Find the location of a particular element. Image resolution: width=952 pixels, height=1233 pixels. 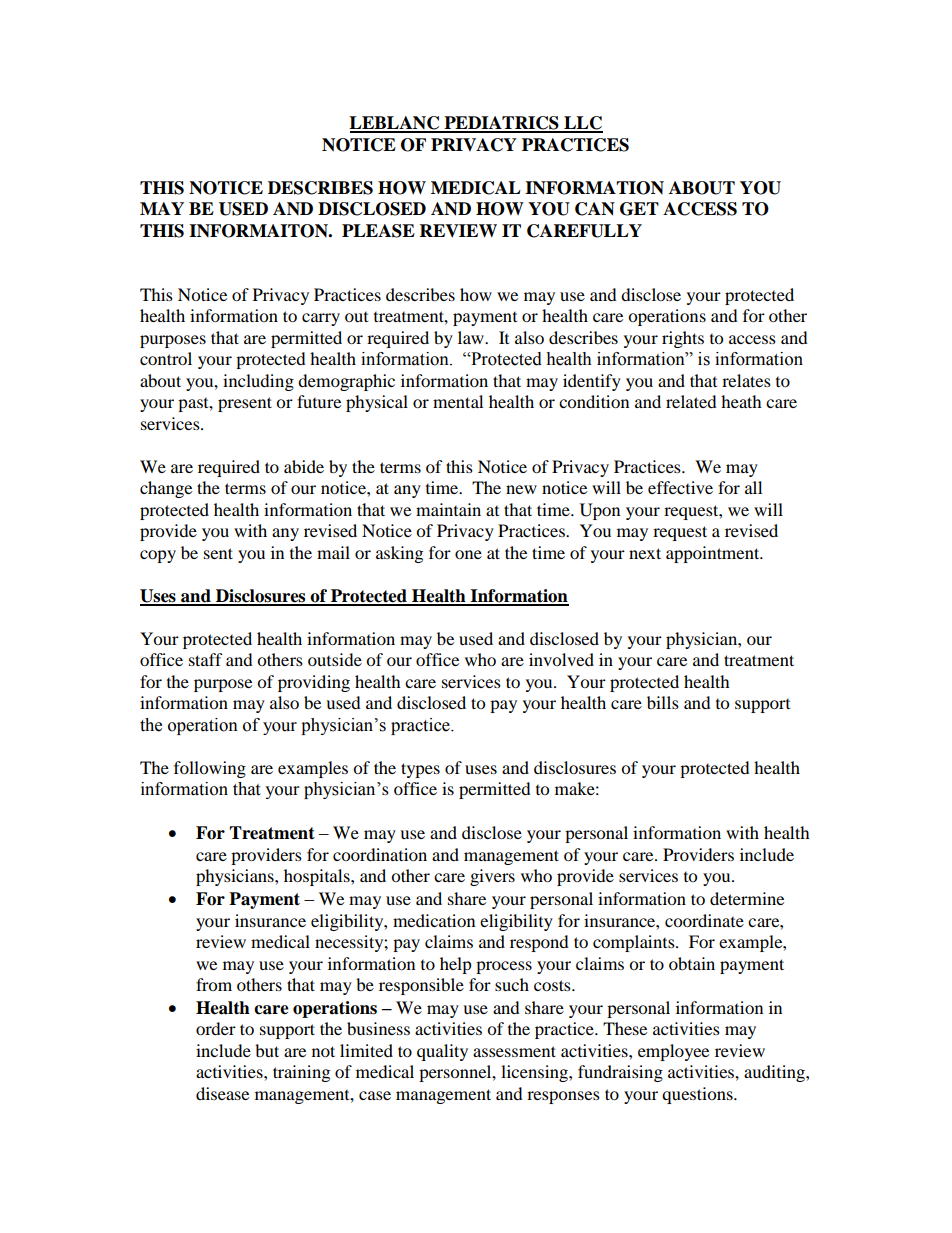

types is located at coordinates (420, 770).
